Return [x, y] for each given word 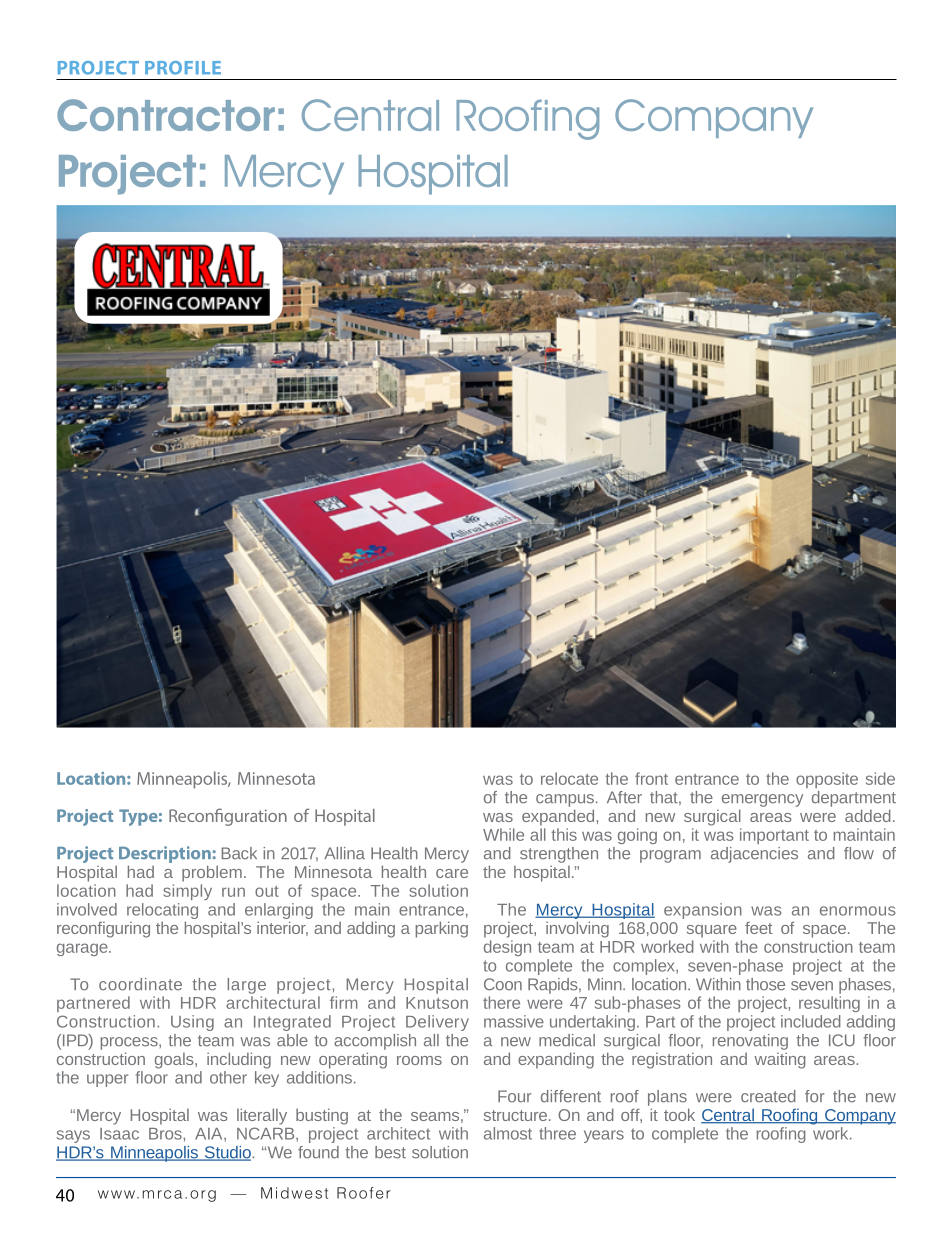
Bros [166, 1134]
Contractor [166, 115]
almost [508, 1133]
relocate [569, 778]
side [880, 778]
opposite [827, 780]
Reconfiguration [228, 817]
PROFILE [183, 68]
